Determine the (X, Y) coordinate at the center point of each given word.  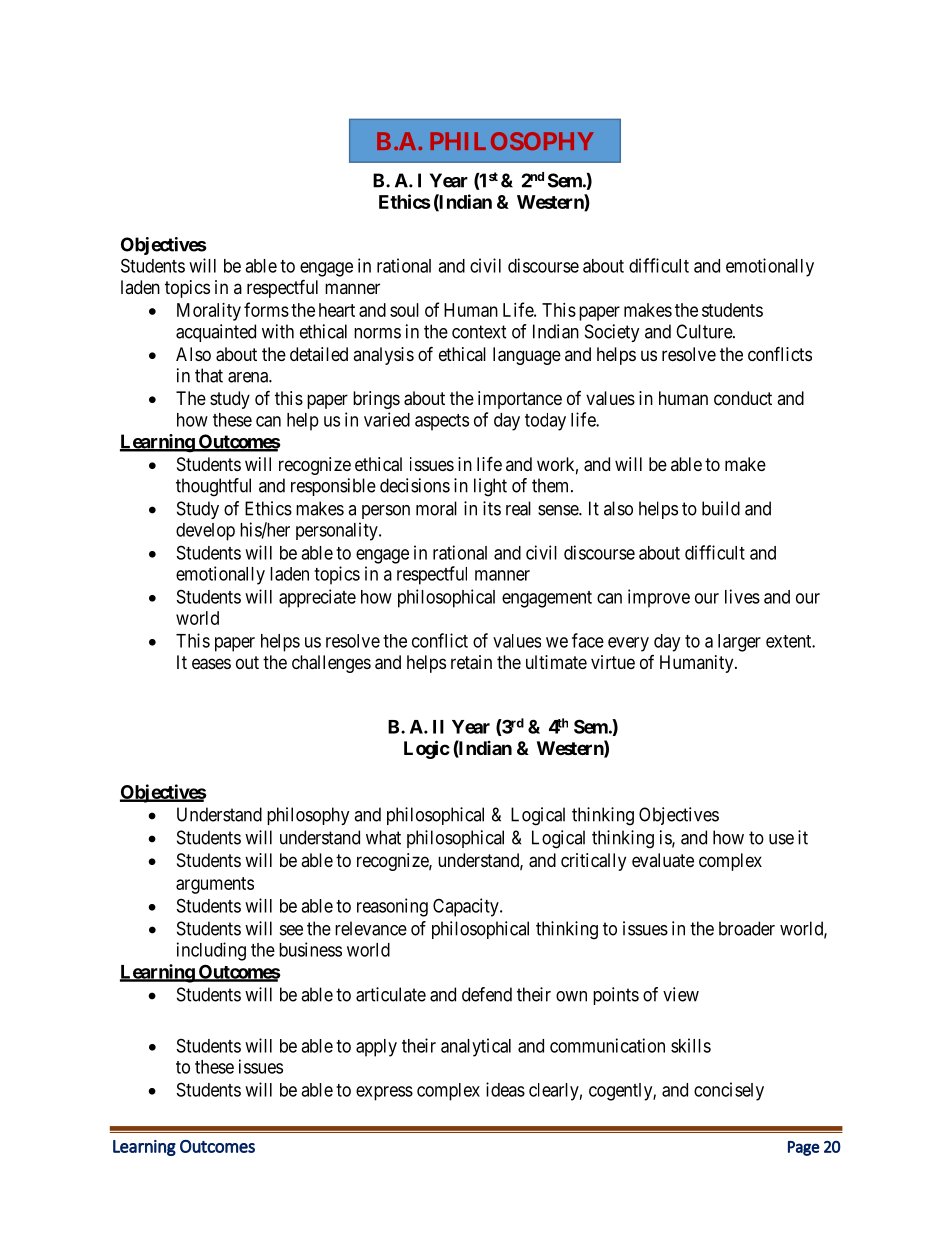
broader (747, 928)
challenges (331, 664)
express (384, 1093)
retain (471, 662)
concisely (729, 1091)
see (291, 930)
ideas (505, 1089)
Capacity (467, 907)
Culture (705, 331)
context (479, 332)
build (721, 508)
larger (739, 643)
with (278, 331)
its (492, 508)
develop (205, 532)
